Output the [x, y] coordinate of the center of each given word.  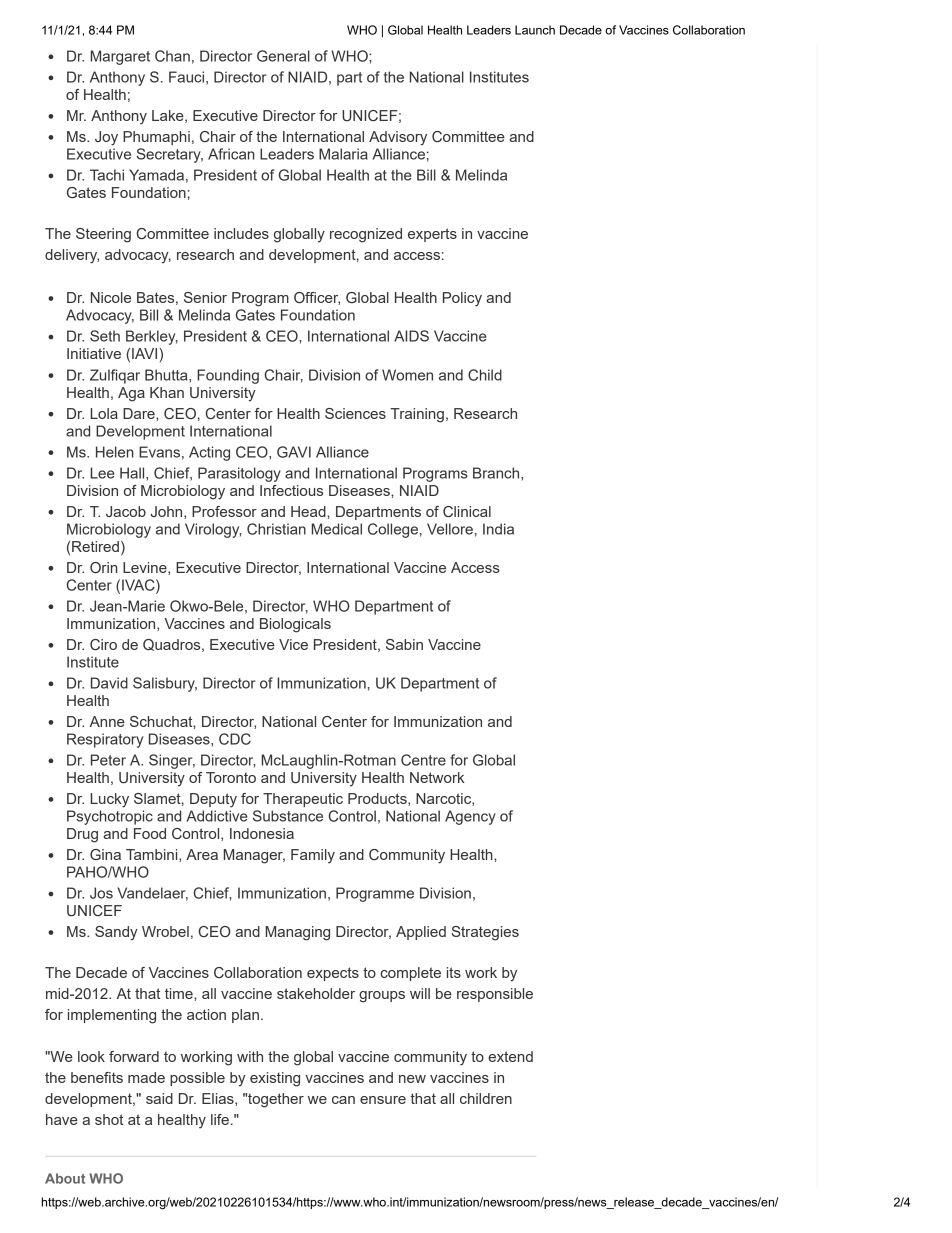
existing [275, 1079]
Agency [470, 817]
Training [417, 415]
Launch [535, 30]
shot [109, 1119]
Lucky [109, 800]
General [283, 56]
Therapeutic [303, 800]
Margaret [120, 57]
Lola [104, 413]
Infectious [291, 490]
